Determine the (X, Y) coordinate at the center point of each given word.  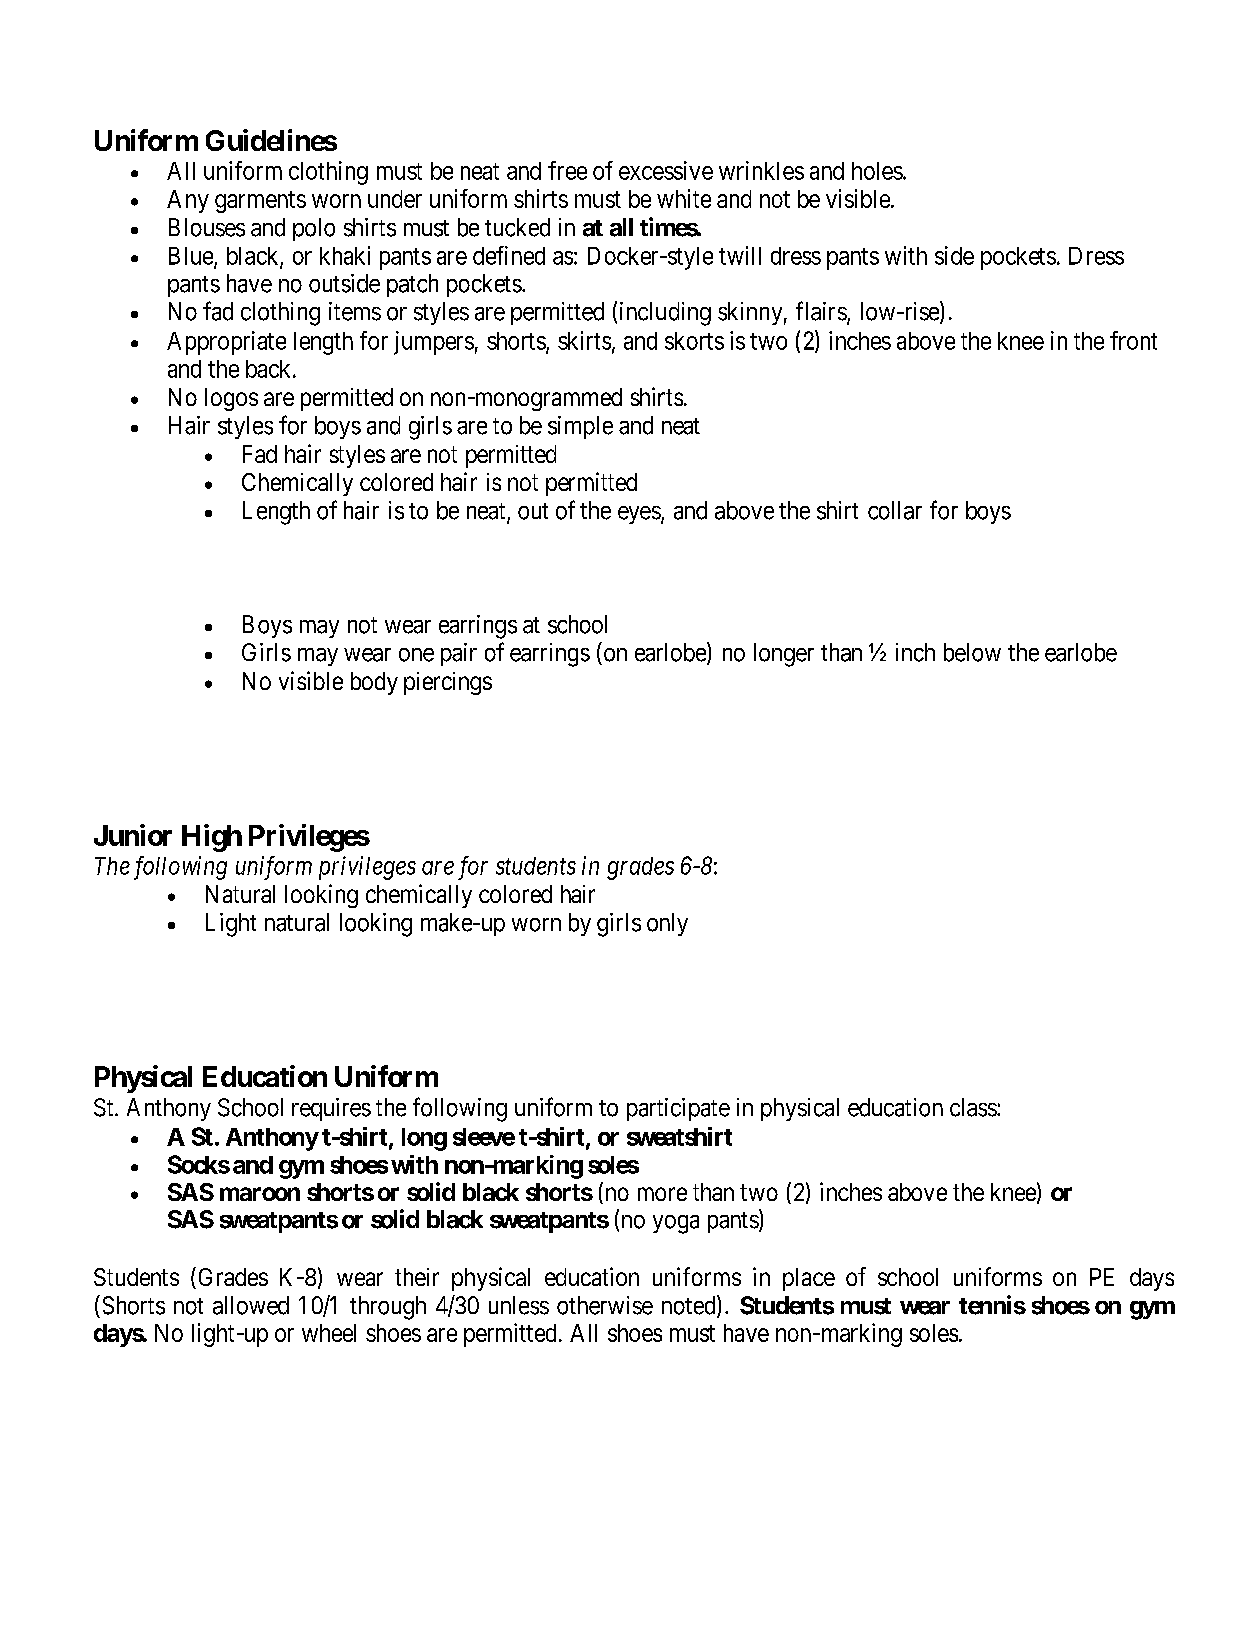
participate (678, 1109)
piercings (448, 683)
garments (260, 202)
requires (331, 1109)
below (972, 652)
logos (231, 399)
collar (895, 510)
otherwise (605, 1305)
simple (580, 427)
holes (877, 171)
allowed (251, 1305)
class (974, 1107)
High (212, 838)
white (684, 198)
